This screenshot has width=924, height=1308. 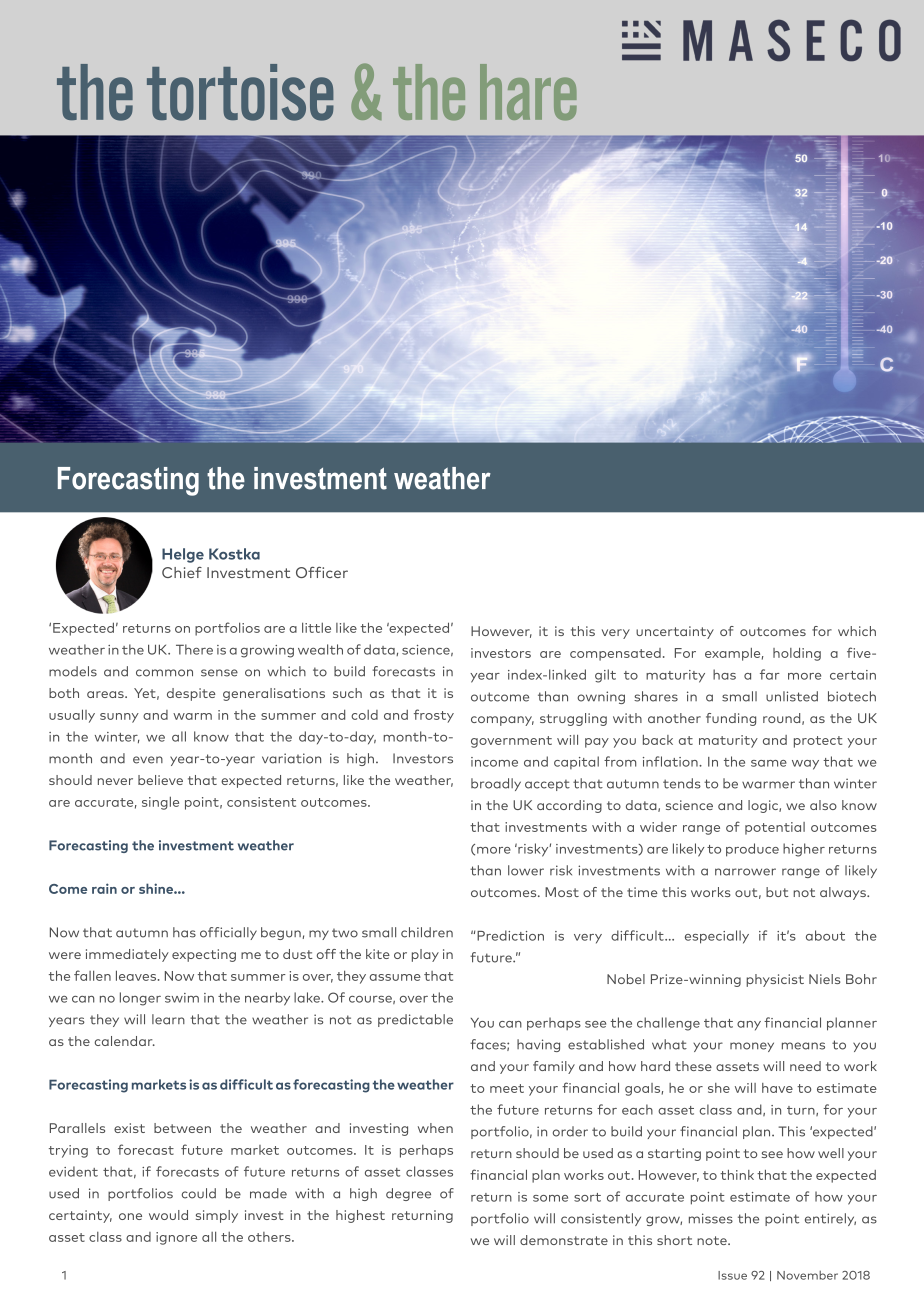 I want to click on Issue, so click(x=732, y=1275).
